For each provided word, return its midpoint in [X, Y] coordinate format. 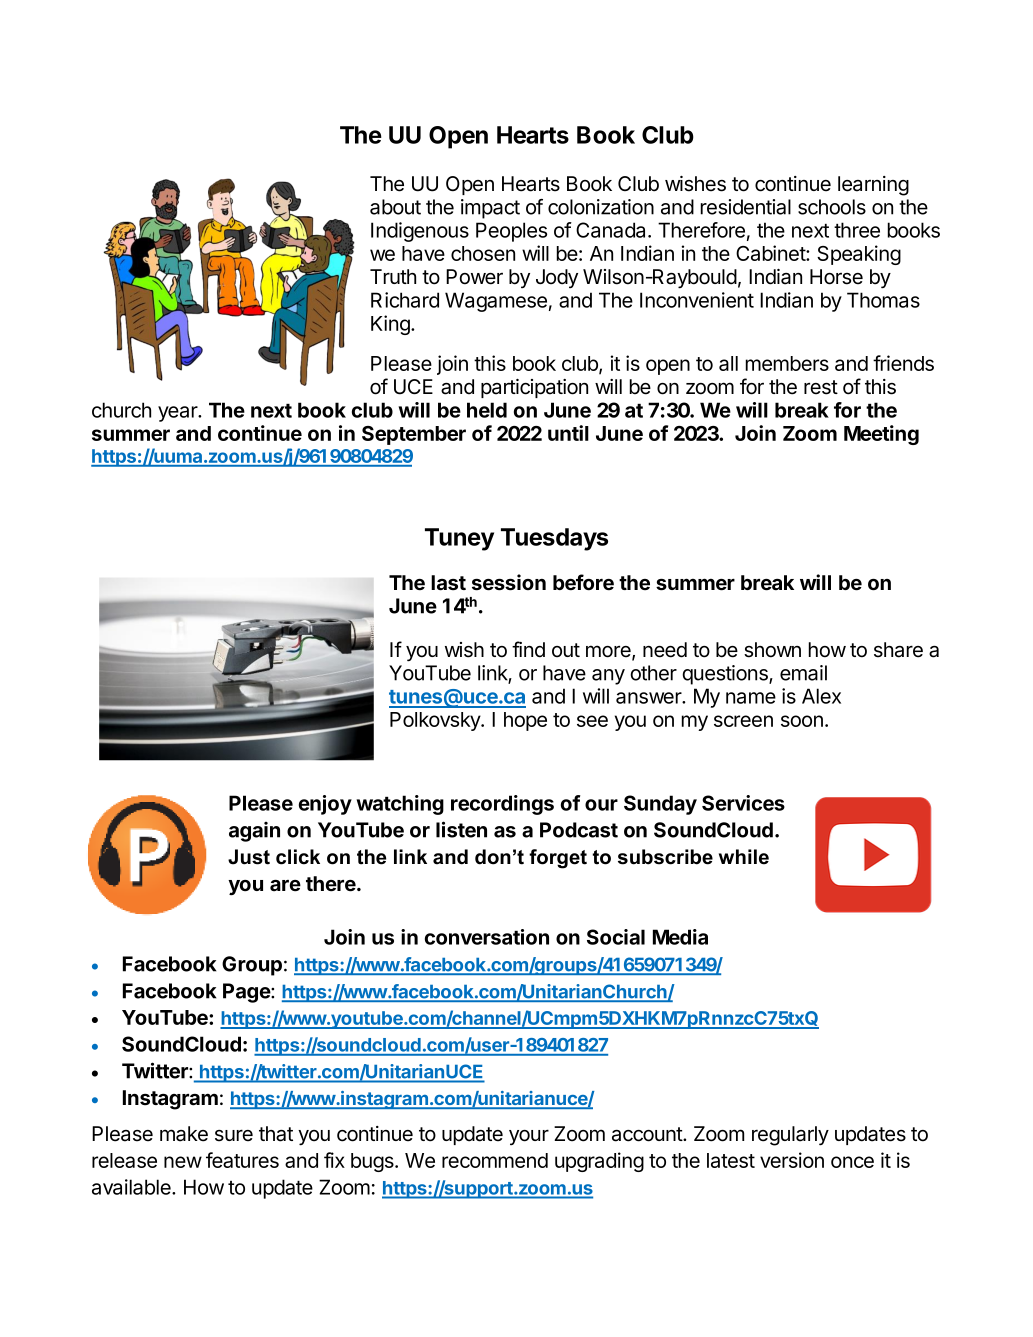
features [242, 1160]
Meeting [881, 435]
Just [249, 857]
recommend [495, 1160]
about [395, 207]
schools [832, 207]
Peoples [511, 232]
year [179, 414]
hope [525, 721]
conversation [487, 937]
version [792, 1160]
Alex [821, 696]
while [744, 857]
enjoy [325, 805]
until [568, 433]
